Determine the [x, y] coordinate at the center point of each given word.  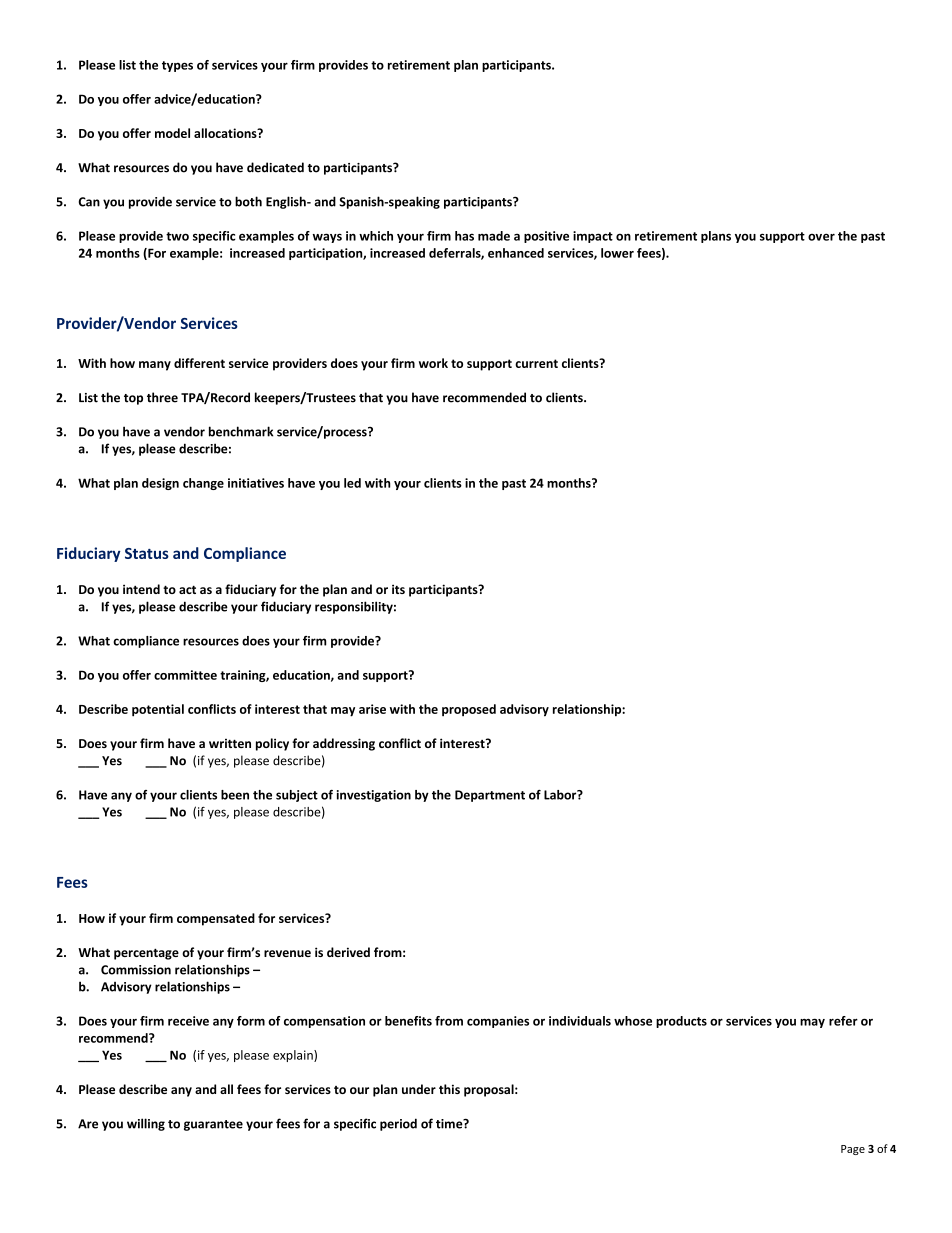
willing [146, 1124]
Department [490, 796]
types [177, 66]
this [449, 1089]
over [821, 237]
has [464, 236]
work [433, 363]
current [536, 363]
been [235, 795]
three [162, 397]
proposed [469, 710]
